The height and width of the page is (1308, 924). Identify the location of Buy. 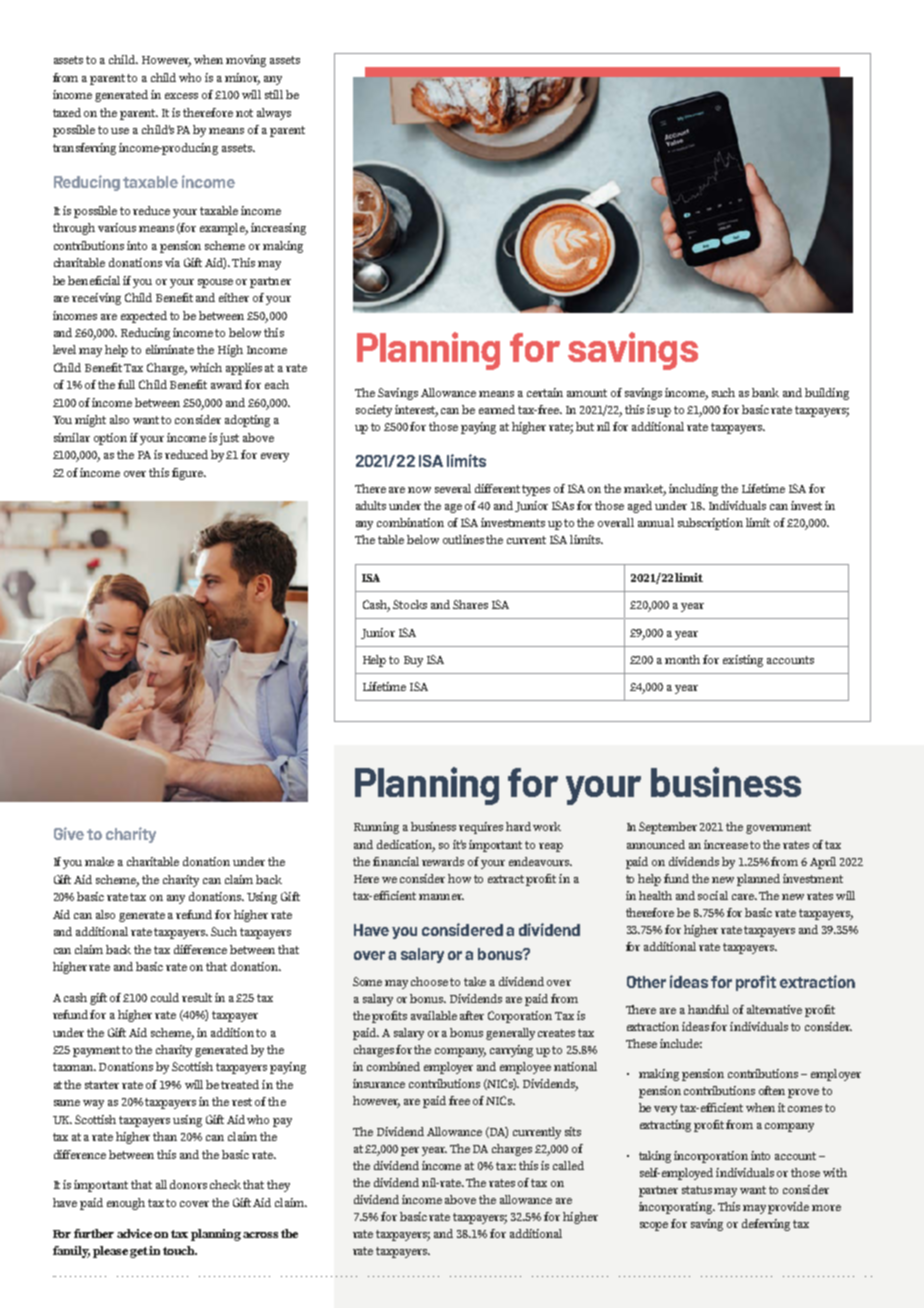
(413, 661).
